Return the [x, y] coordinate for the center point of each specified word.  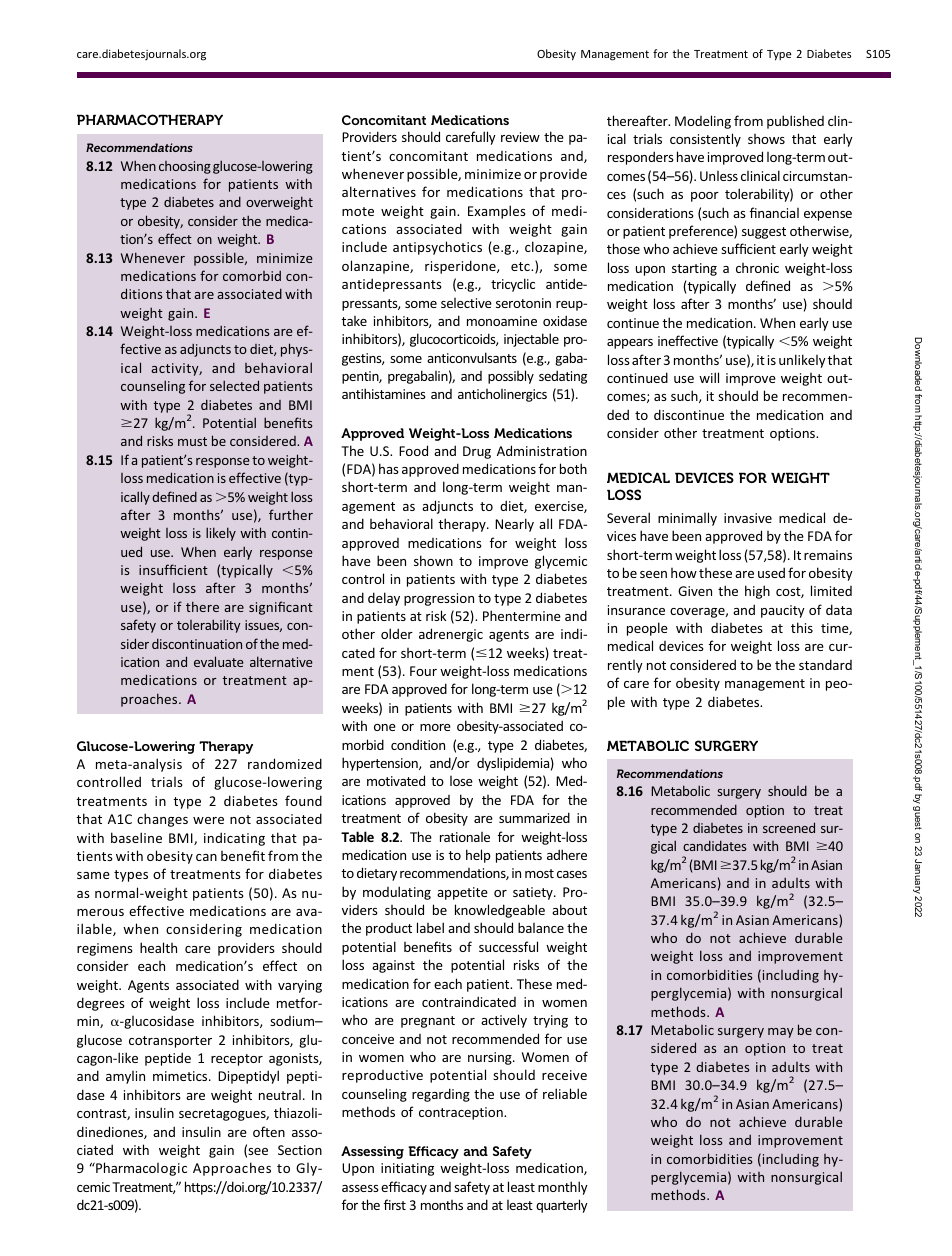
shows [766, 139]
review [520, 137]
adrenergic [451, 635]
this [802, 627]
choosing [185, 167]
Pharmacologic [140, 1169]
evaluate [219, 661]
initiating [407, 1169]
